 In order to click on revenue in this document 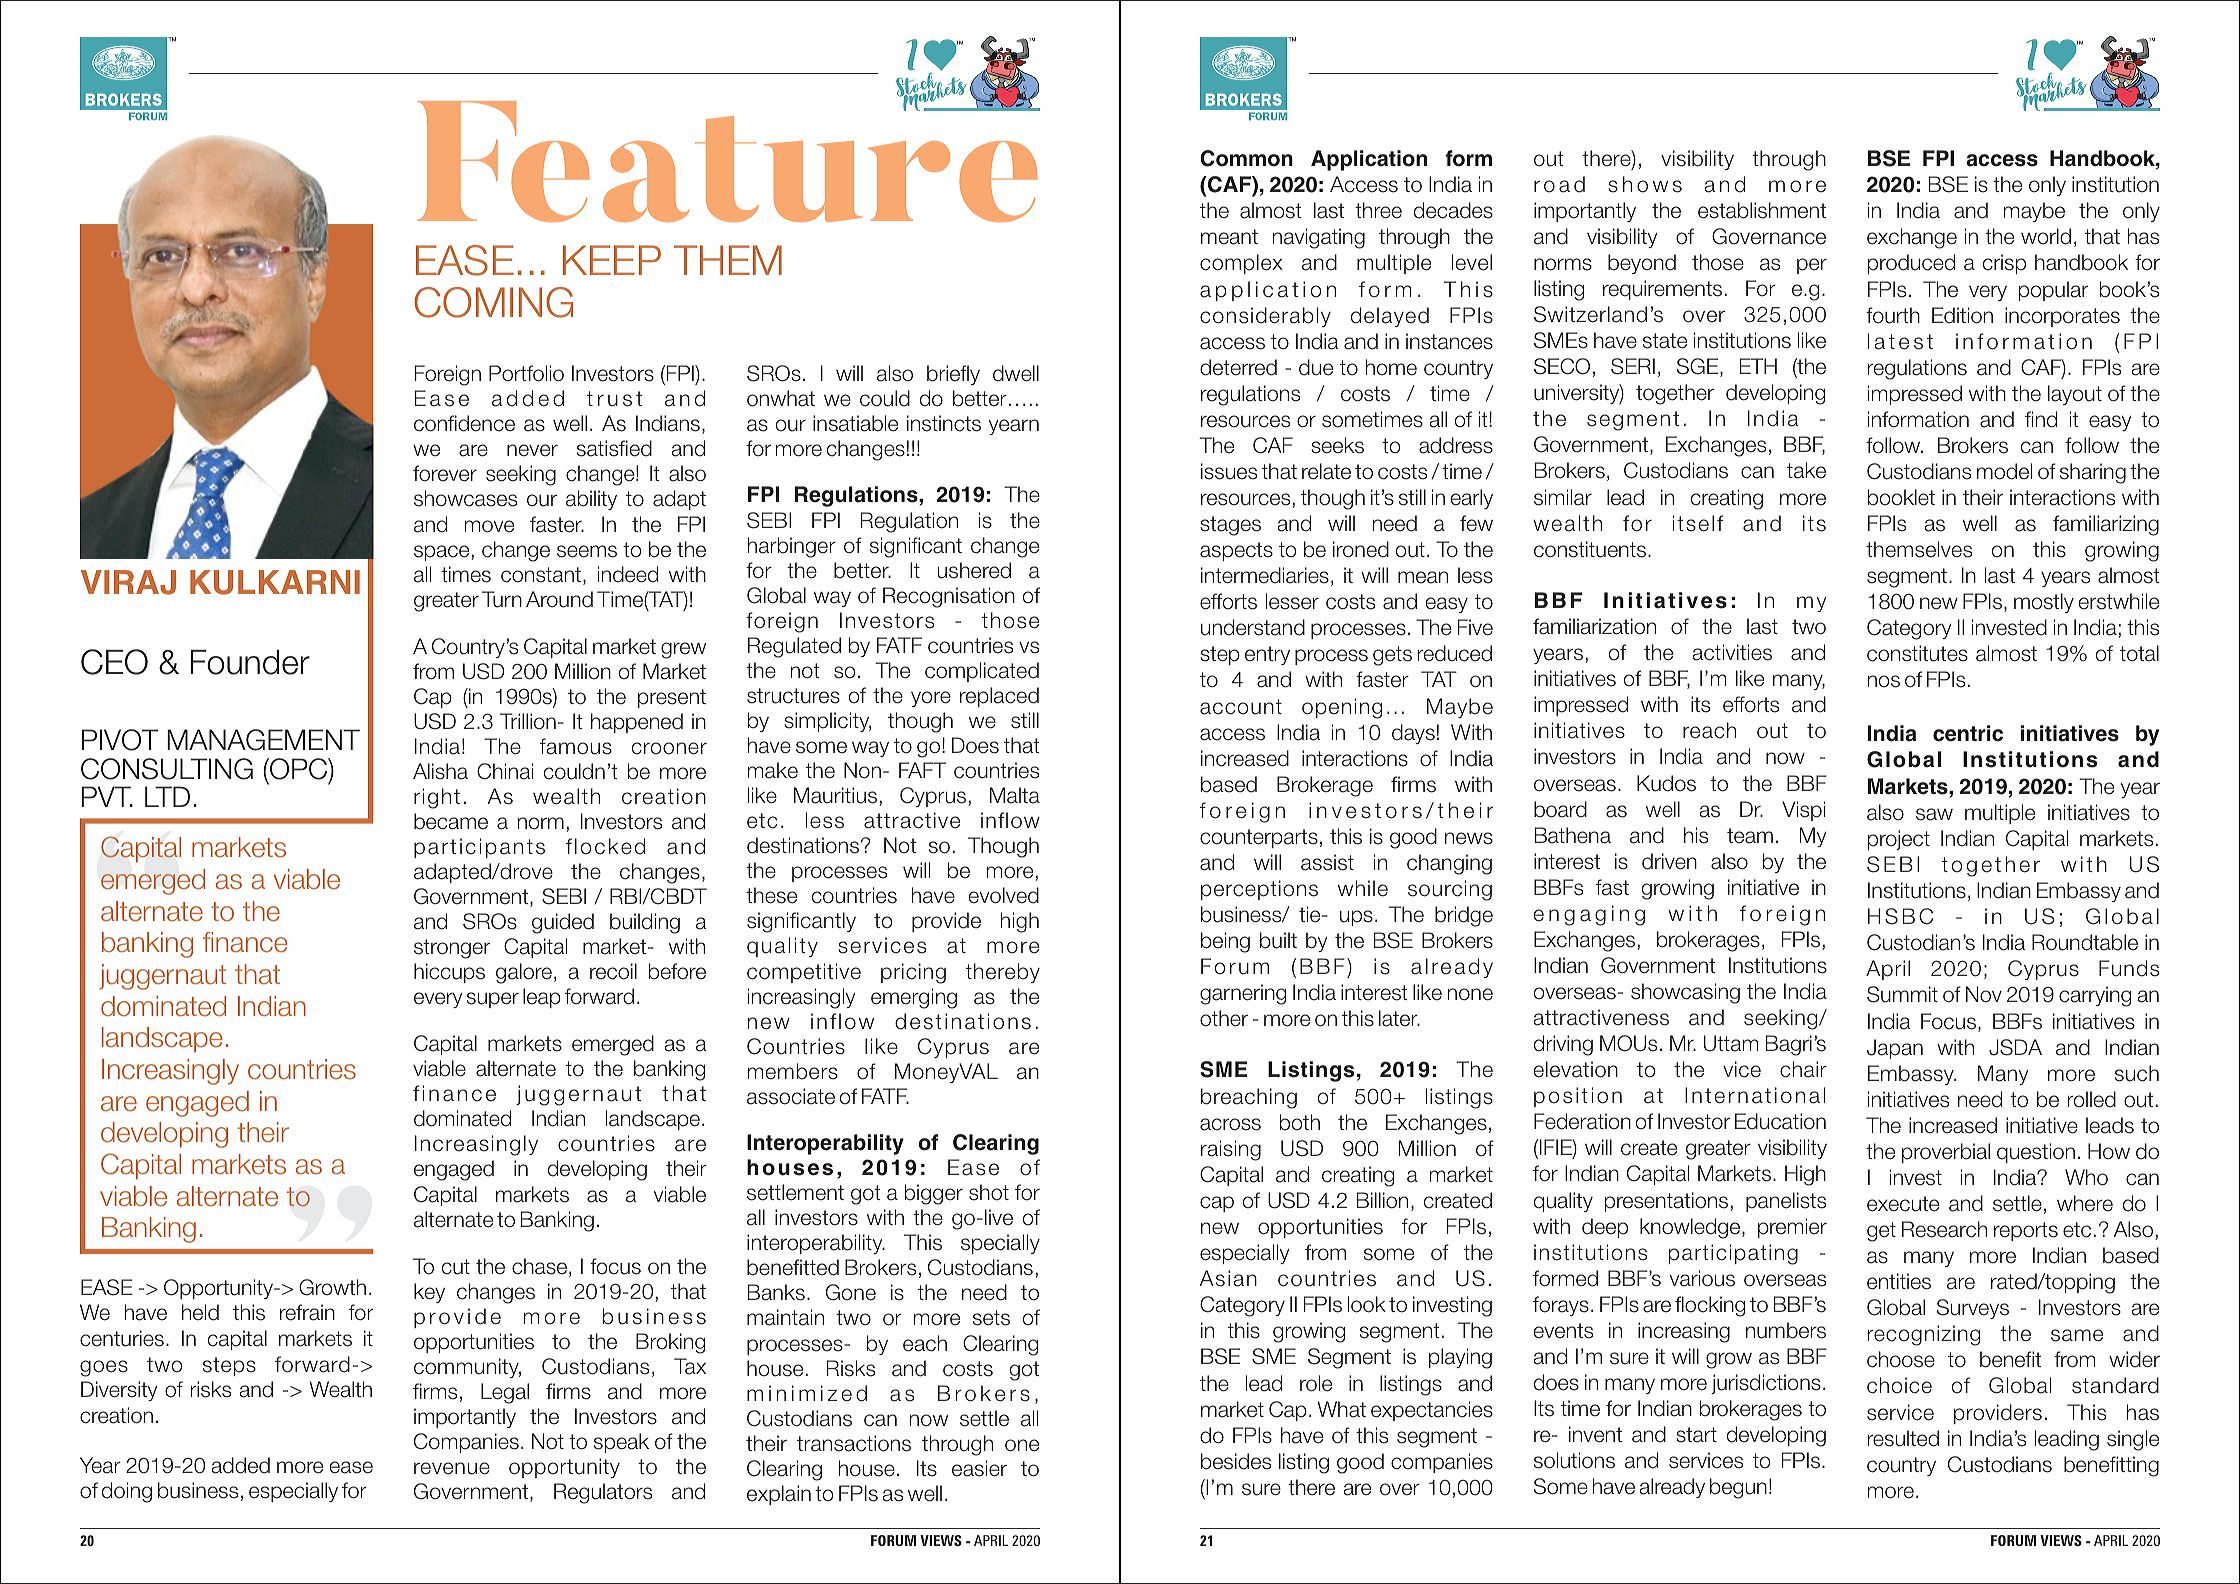, I will do `click(452, 1468)`.
